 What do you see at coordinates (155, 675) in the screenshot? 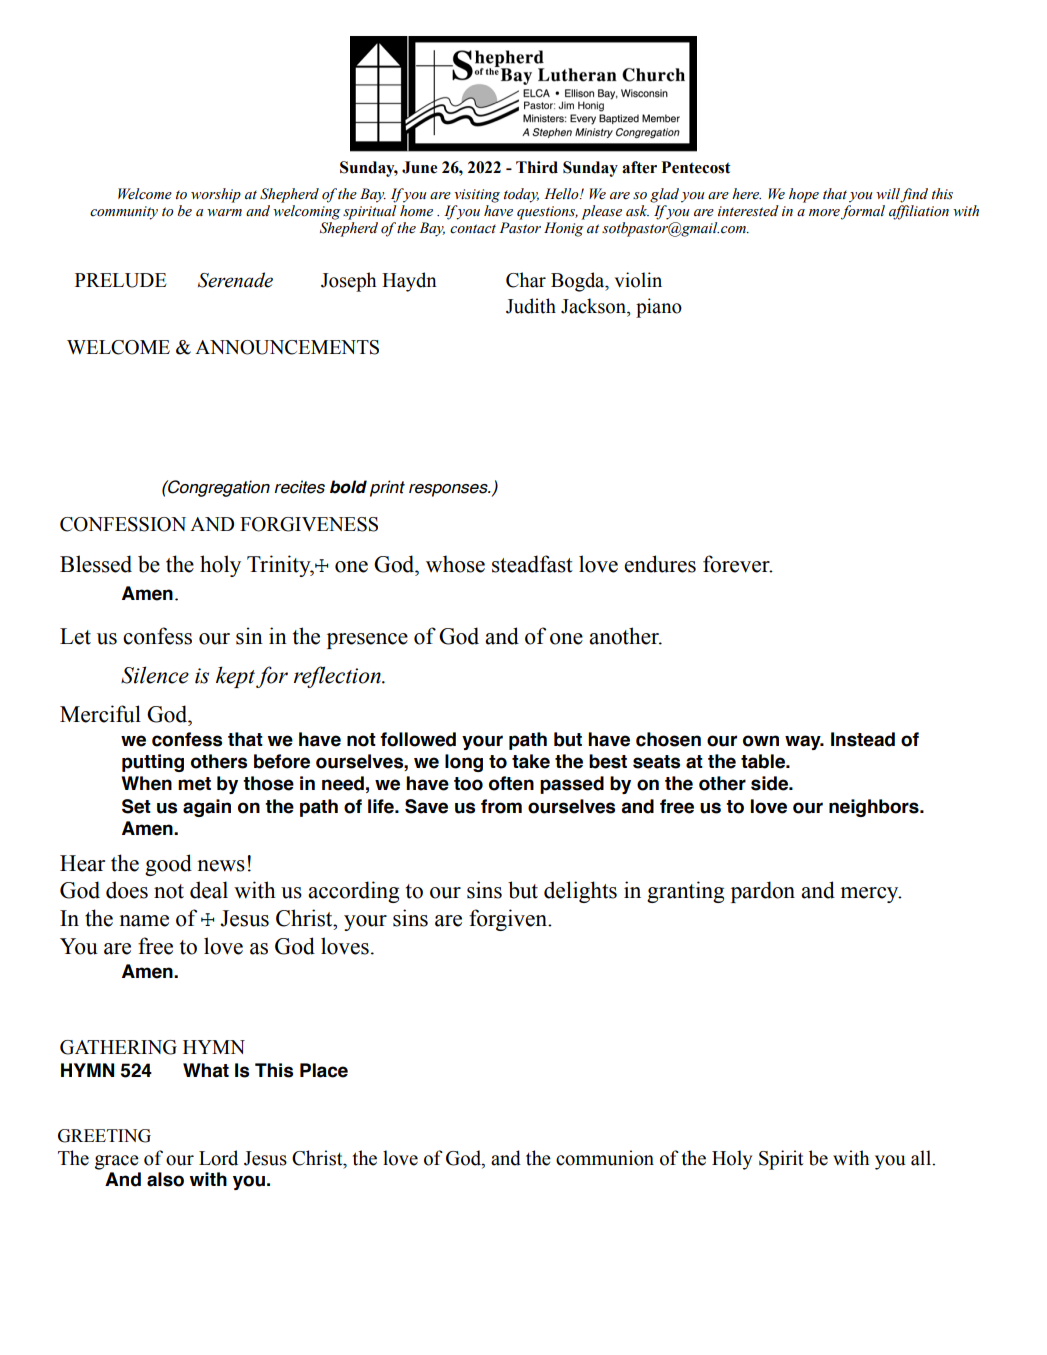
I see `Silence` at bounding box center [155, 675].
